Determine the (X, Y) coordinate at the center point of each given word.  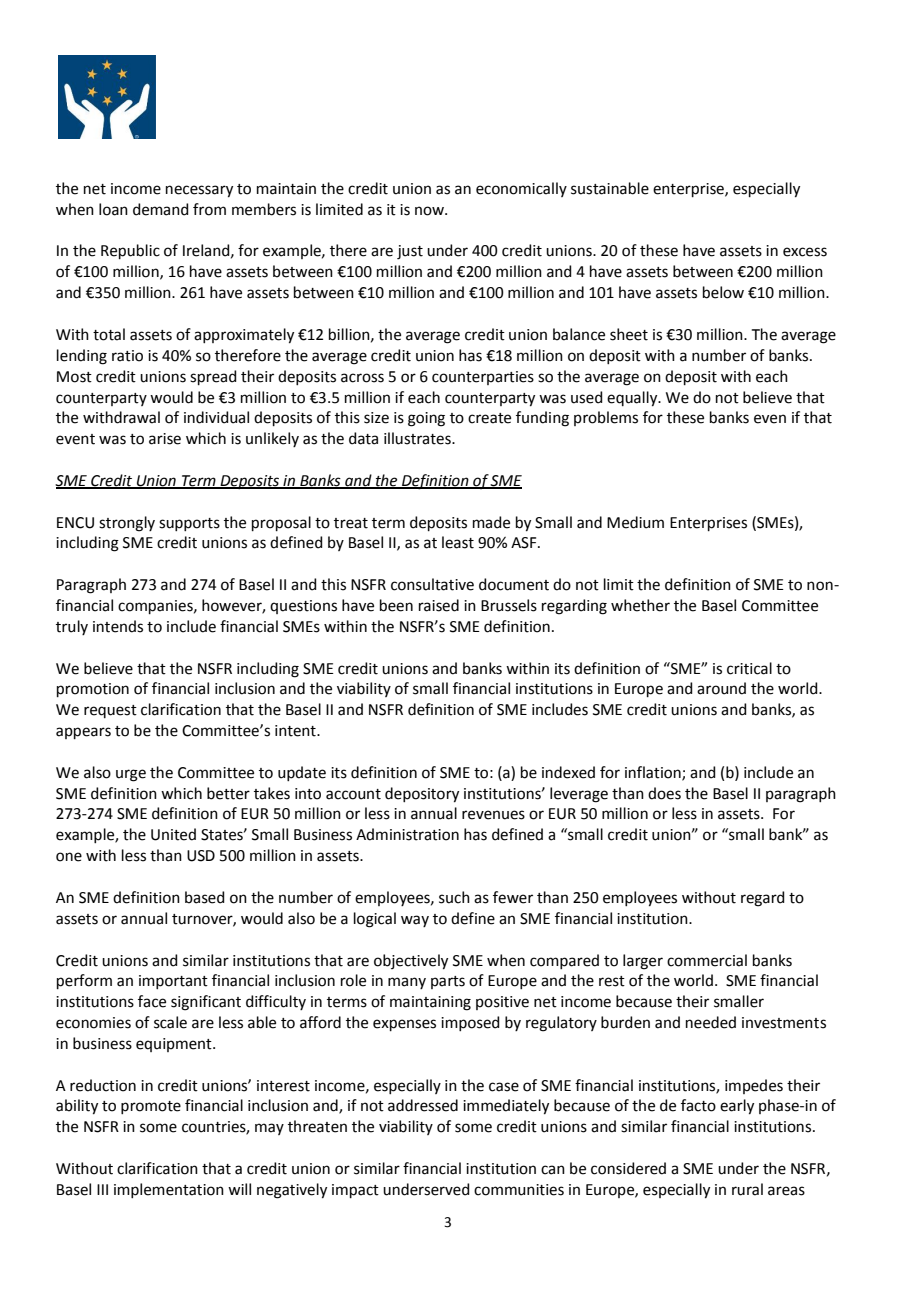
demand (161, 209)
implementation (169, 1190)
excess (805, 252)
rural (747, 1189)
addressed (423, 1105)
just (410, 252)
